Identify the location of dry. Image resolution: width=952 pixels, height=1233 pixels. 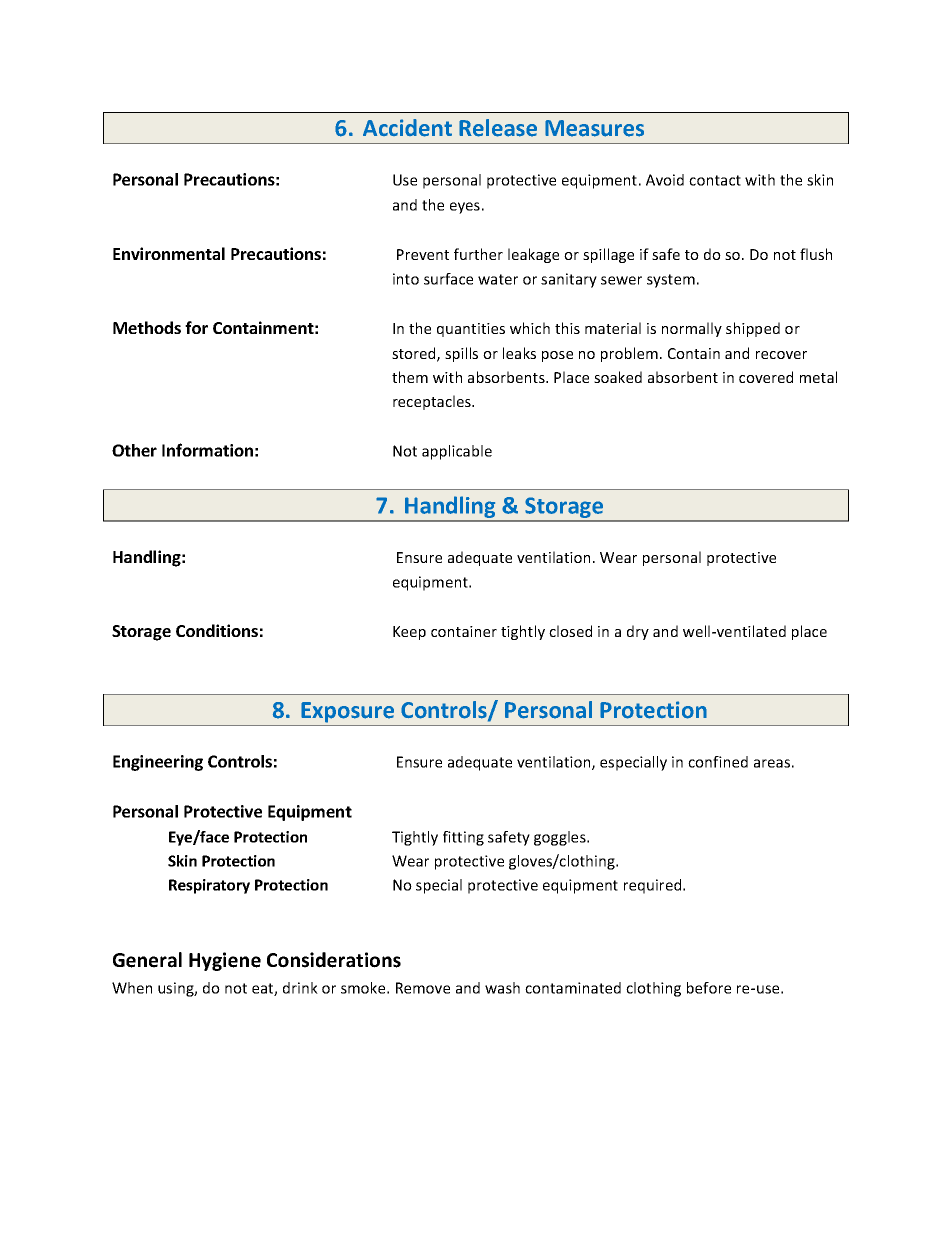
(638, 632).
